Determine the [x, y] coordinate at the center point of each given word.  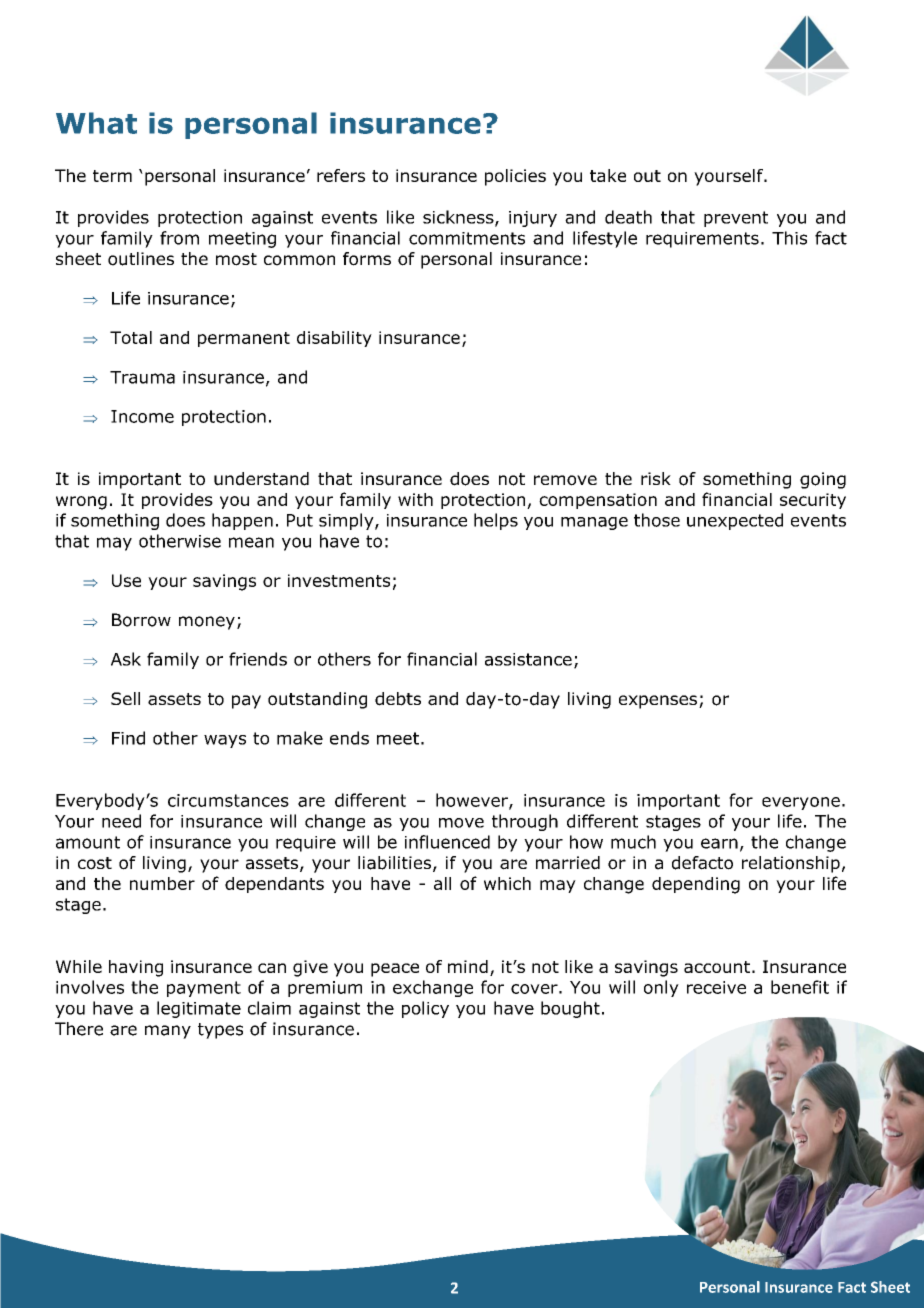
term [112, 176]
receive [716, 987]
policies [515, 177]
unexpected [735, 521]
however [473, 801]
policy [425, 1009]
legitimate [199, 1009]
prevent [736, 219]
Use [126, 580]
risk [656, 478]
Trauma [142, 377]
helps [496, 521]
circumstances [228, 800]
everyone [801, 803]
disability [334, 339]
